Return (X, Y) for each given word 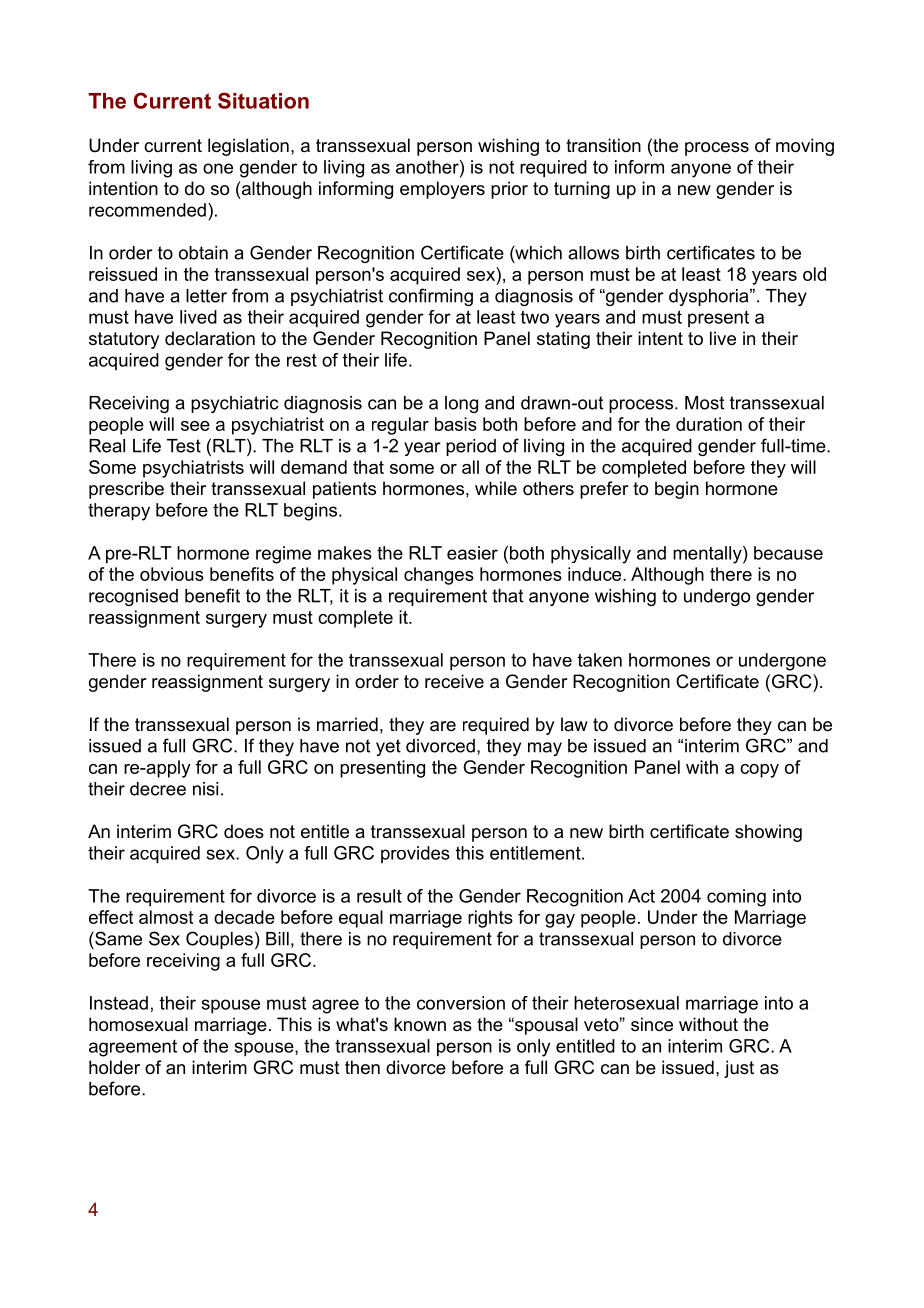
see (195, 426)
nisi (205, 789)
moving (805, 147)
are (443, 726)
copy (759, 771)
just (739, 1069)
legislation (248, 147)
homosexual (138, 1024)
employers (442, 190)
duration (709, 424)
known (420, 1024)
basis (456, 424)
